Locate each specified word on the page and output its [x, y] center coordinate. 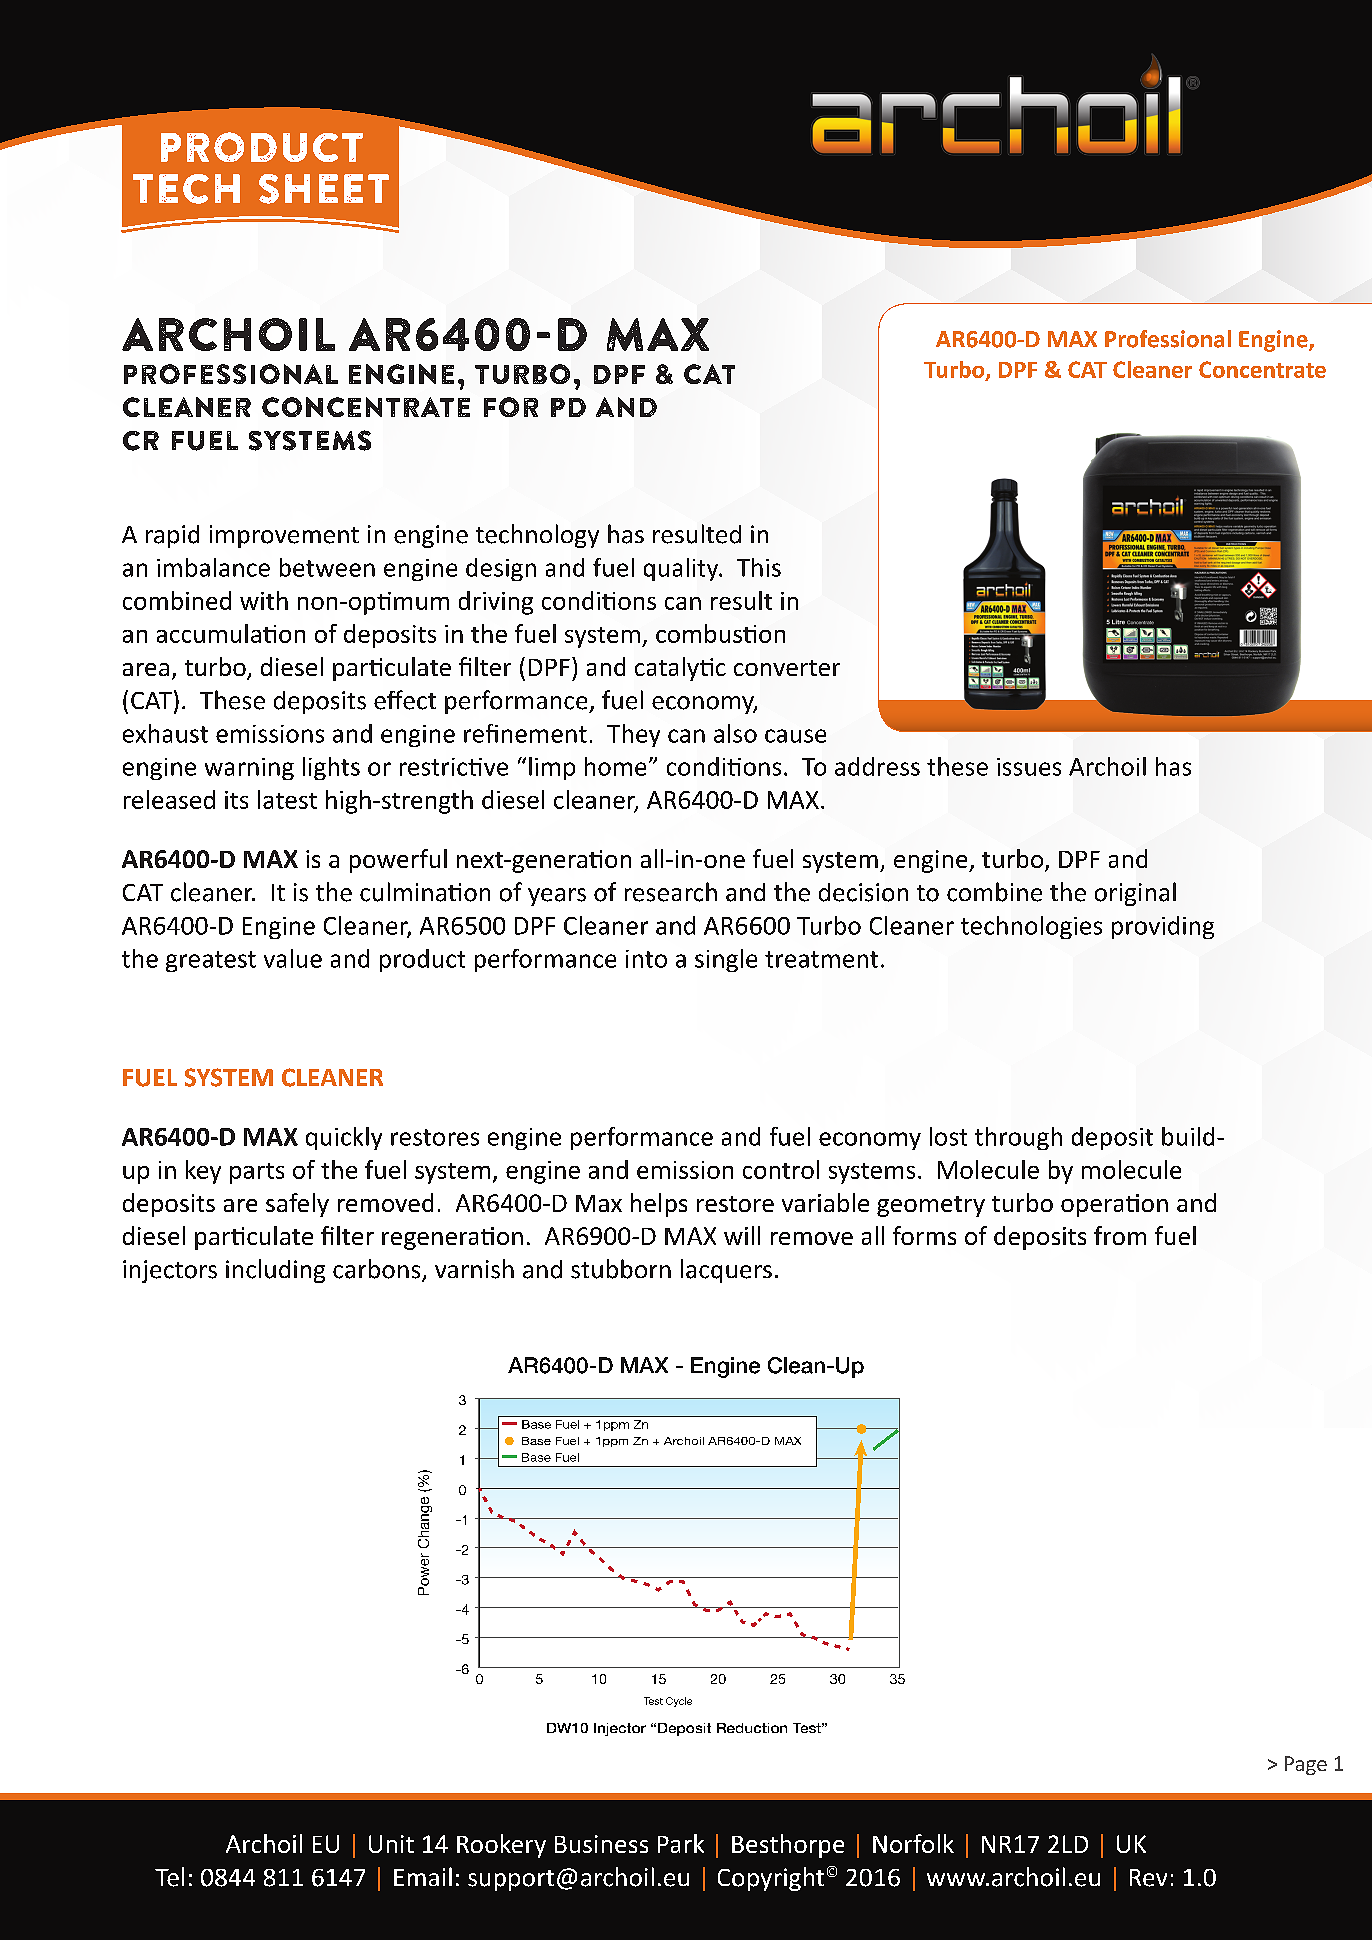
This [759, 567]
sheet [324, 189]
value [293, 958]
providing [1163, 927]
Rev [1148, 1878]
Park [681, 1843]
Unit [391, 1844]
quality [682, 569]
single [726, 960]
